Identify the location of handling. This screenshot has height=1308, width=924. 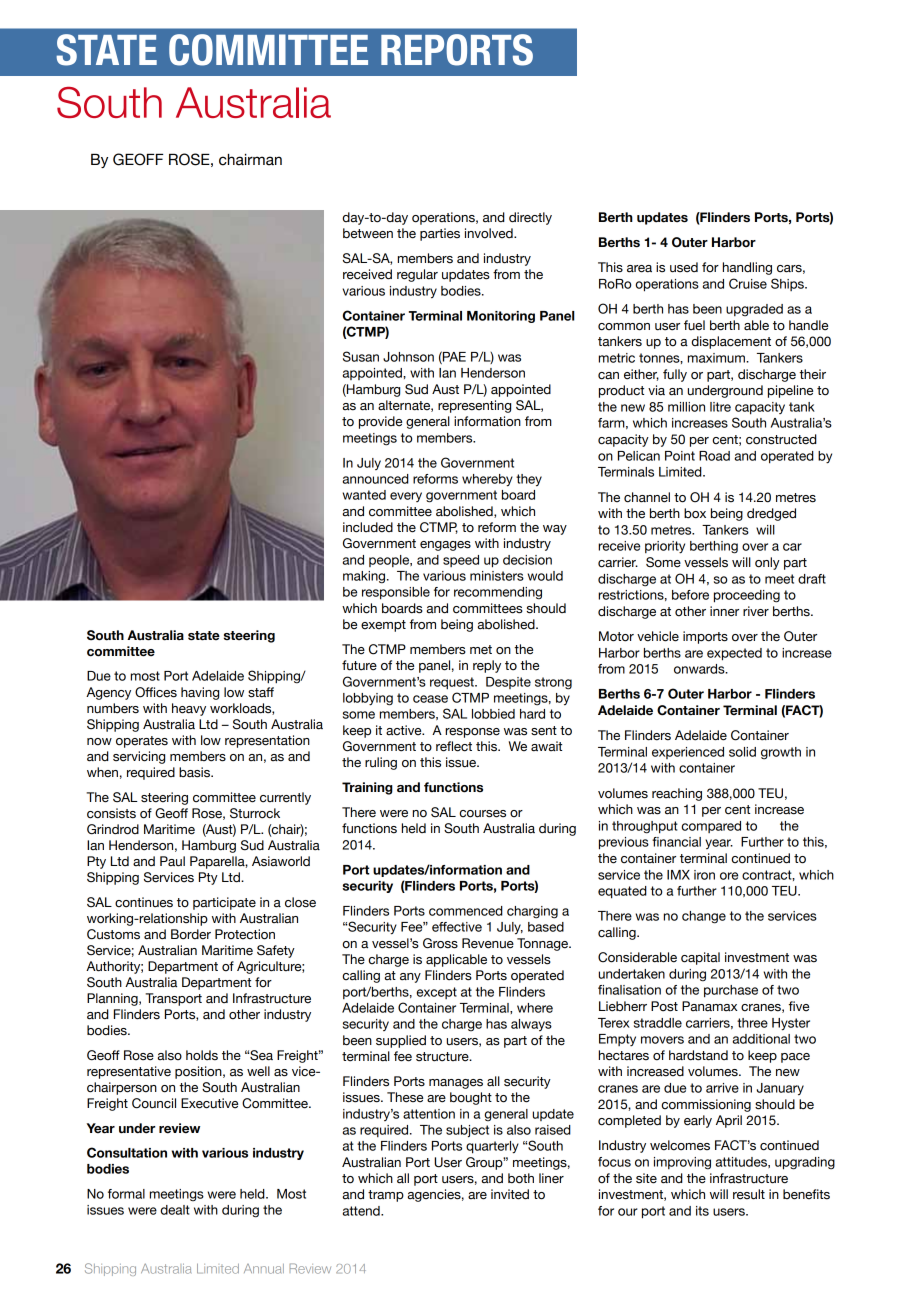
(747, 268).
